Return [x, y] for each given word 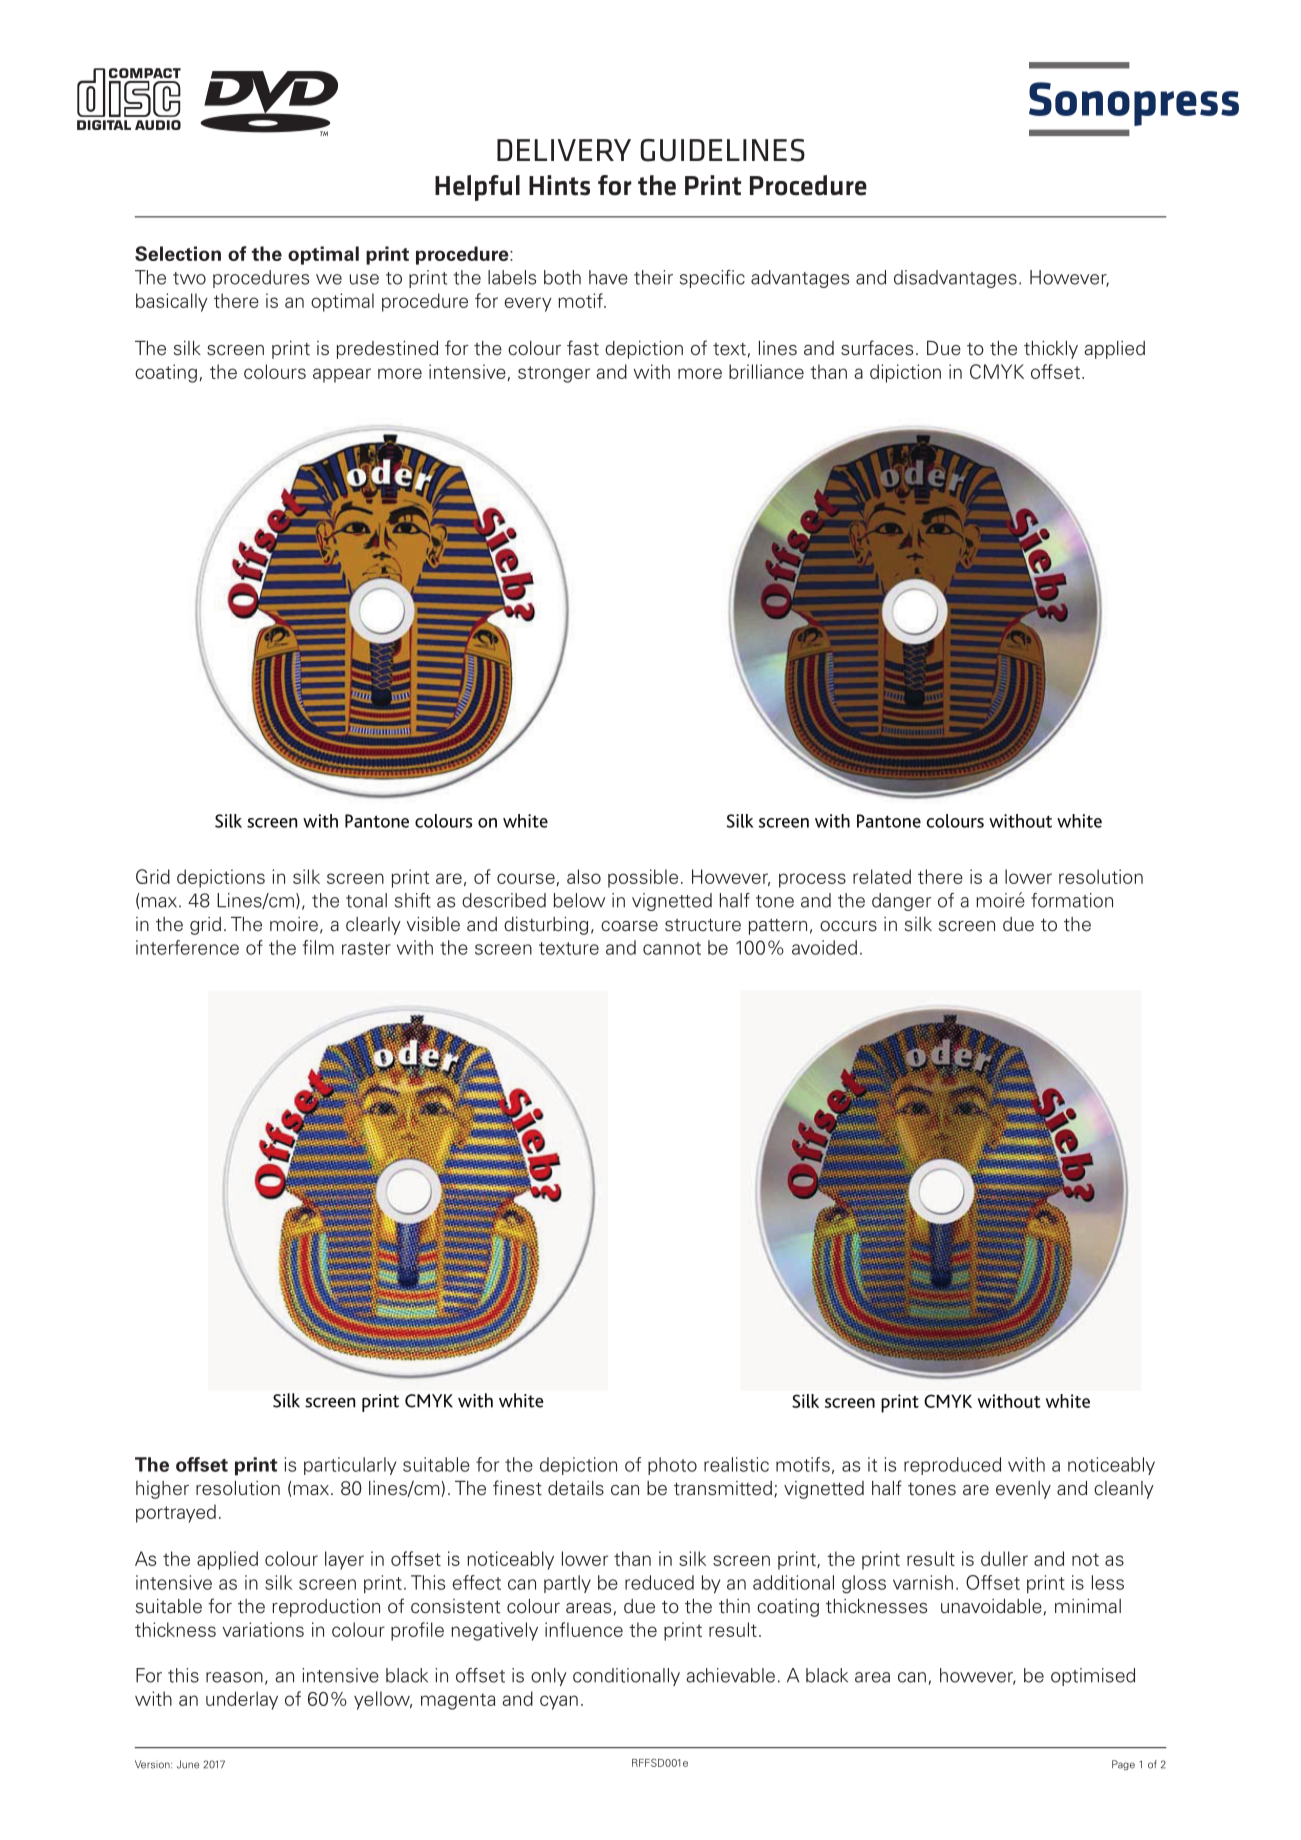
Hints [559, 185]
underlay [242, 1700]
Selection [178, 253]
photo [672, 1466]
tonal [366, 900]
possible [643, 878]
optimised [1093, 1677]
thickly [1051, 350]
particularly [350, 1466]
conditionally [626, 1677]
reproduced [952, 1466]
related [882, 876]
